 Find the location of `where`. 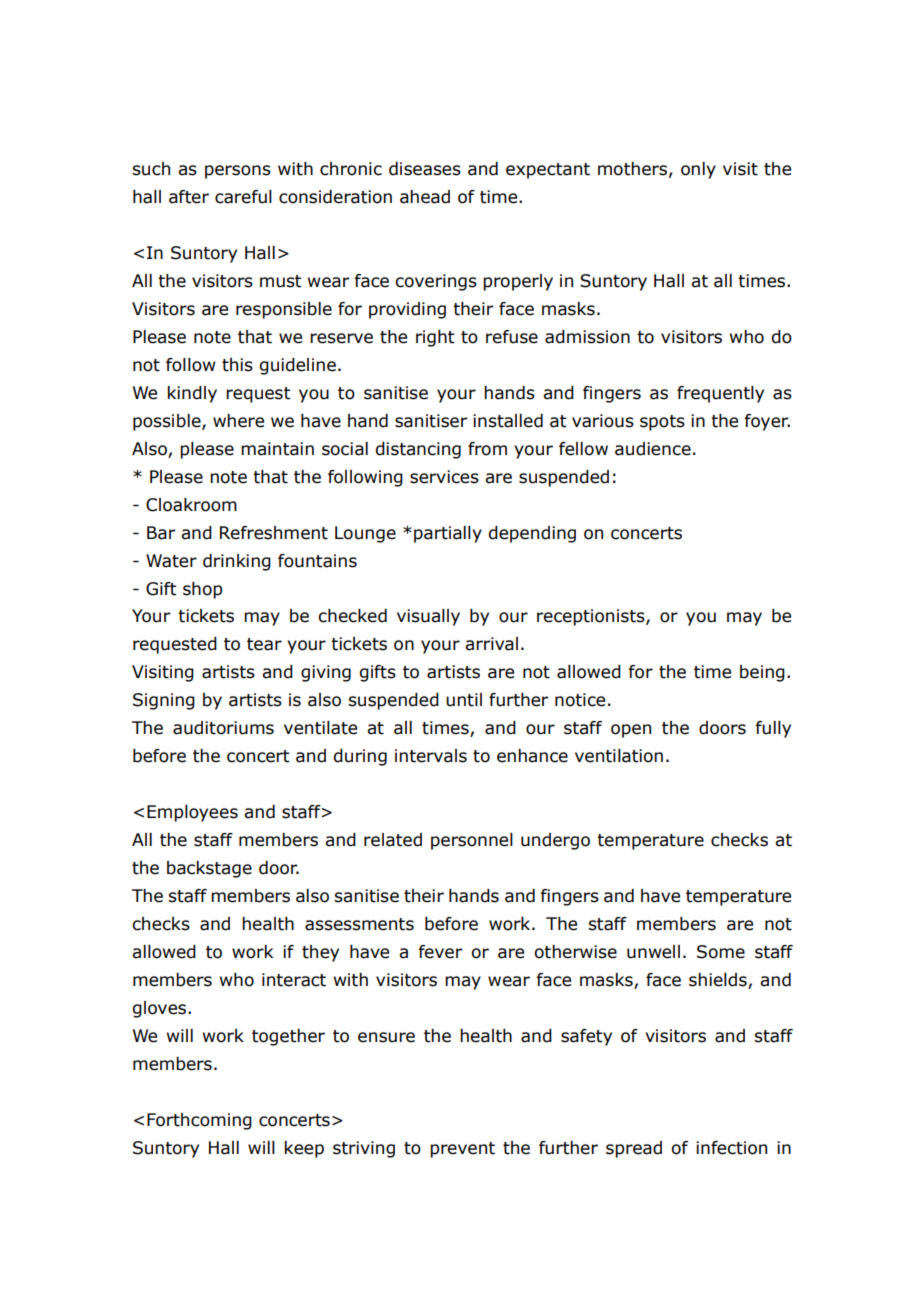

where is located at coordinates (238, 421).
